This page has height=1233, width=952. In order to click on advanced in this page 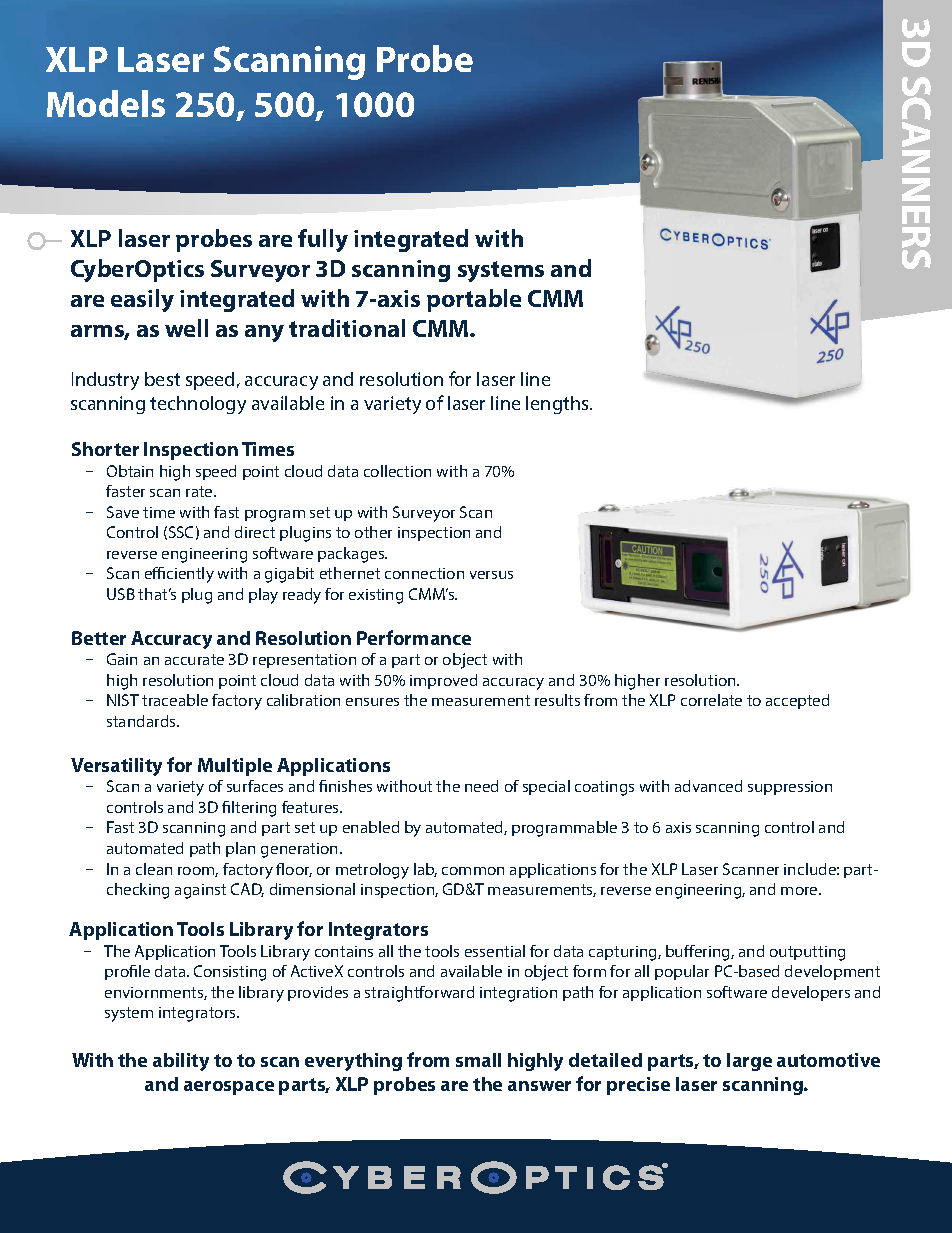, I will do `click(708, 786)`.
